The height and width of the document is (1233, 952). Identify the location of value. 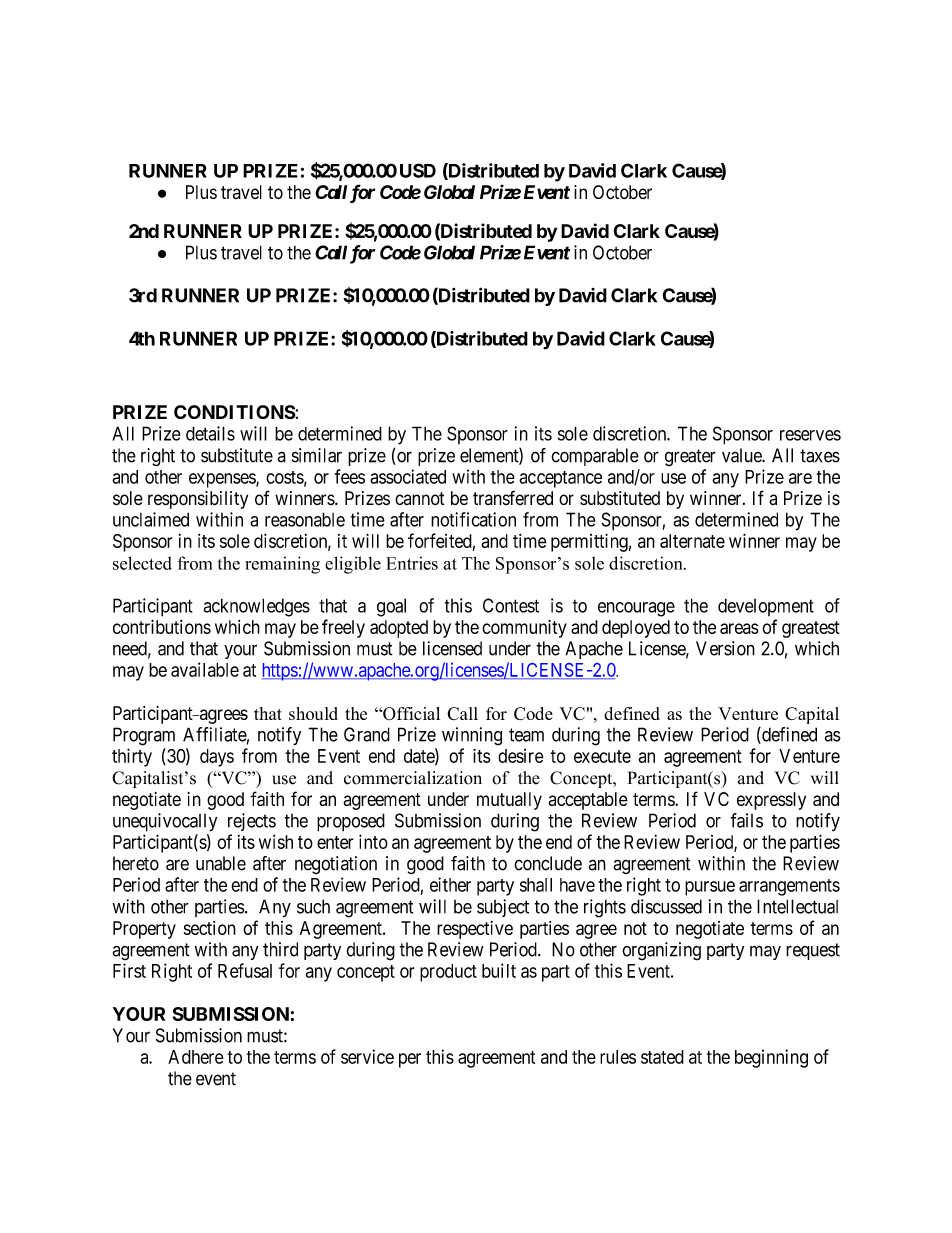
(742, 455).
